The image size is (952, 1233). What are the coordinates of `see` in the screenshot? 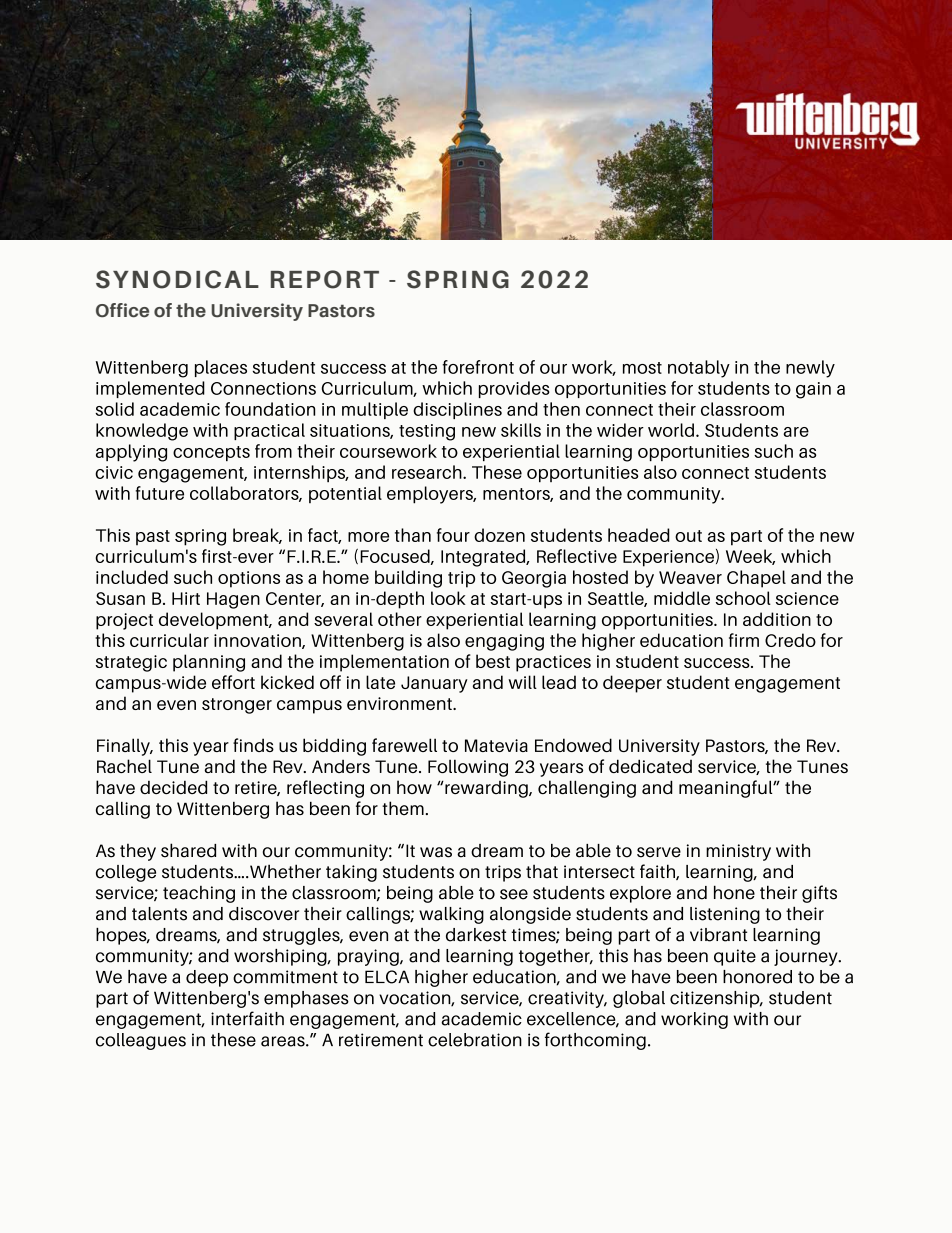 It's located at (514, 894).
